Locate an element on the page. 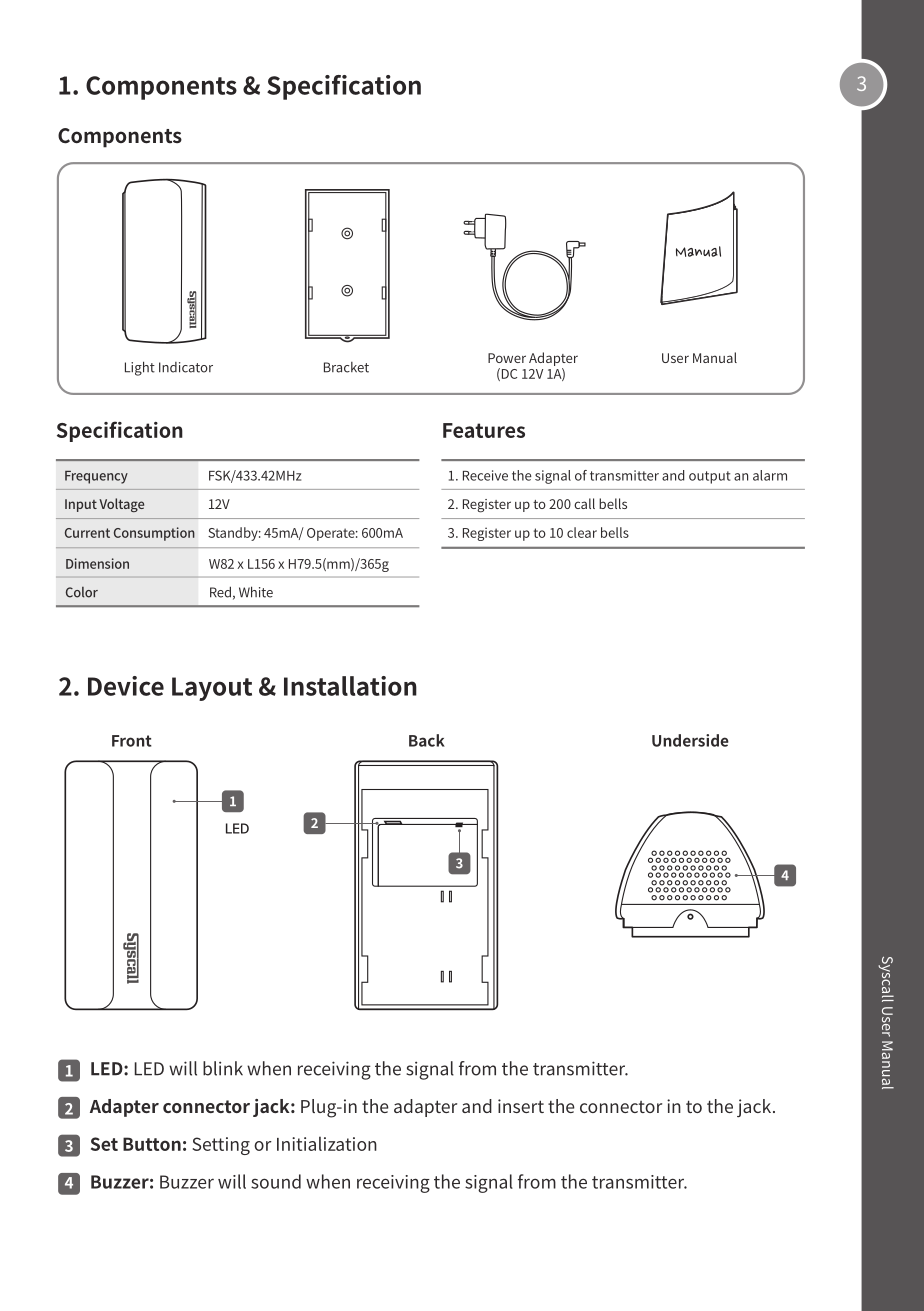 The height and width of the image is (1311, 924). insert is located at coordinates (521, 1106).
